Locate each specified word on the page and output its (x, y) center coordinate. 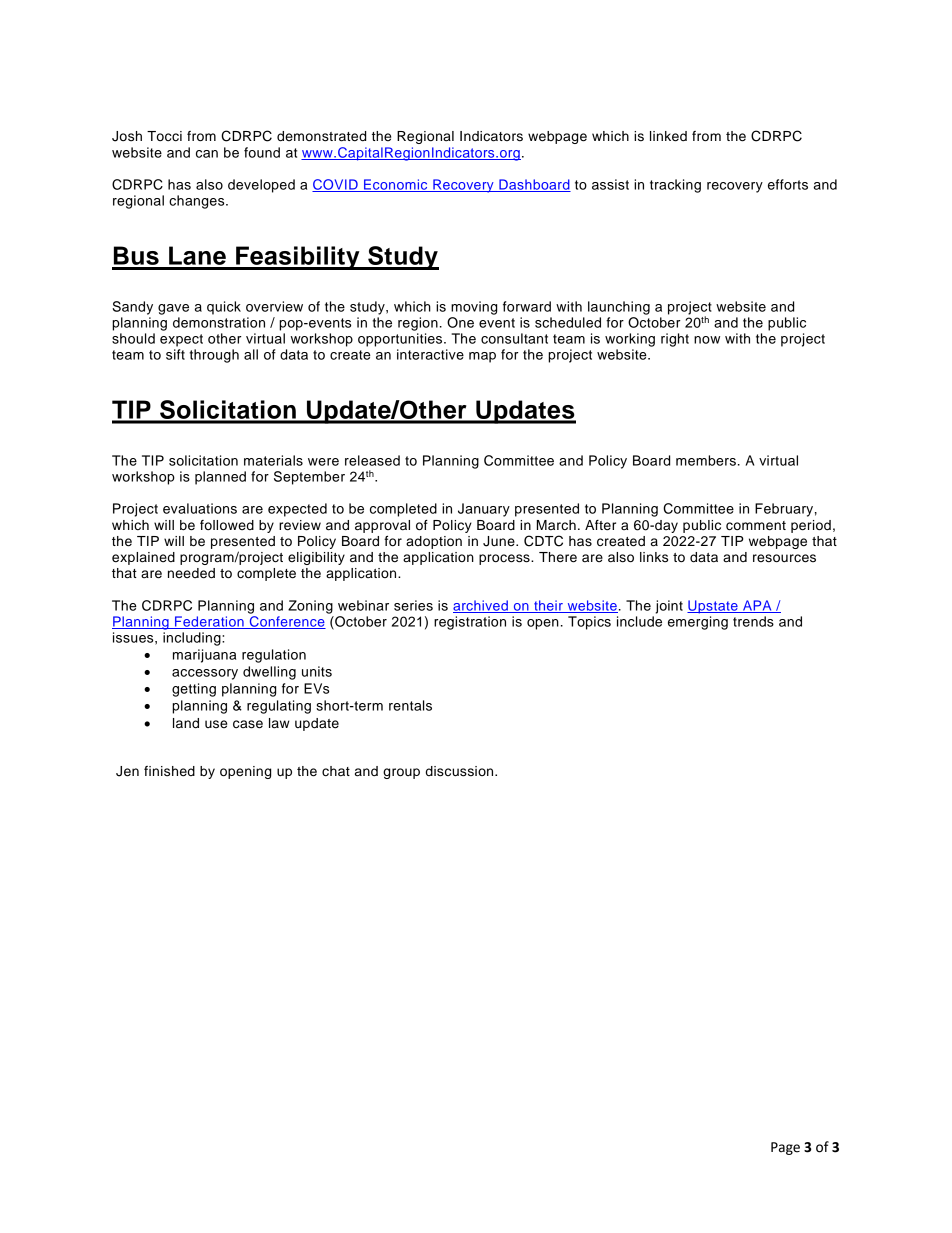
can (207, 154)
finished (169, 771)
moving (474, 308)
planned (220, 478)
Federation (209, 622)
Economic (396, 185)
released (372, 460)
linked (668, 136)
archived (481, 606)
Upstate (713, 607)
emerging (698, 623)
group (401, 773)
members (706, 460)
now (707, 340)
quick (224, 308)
